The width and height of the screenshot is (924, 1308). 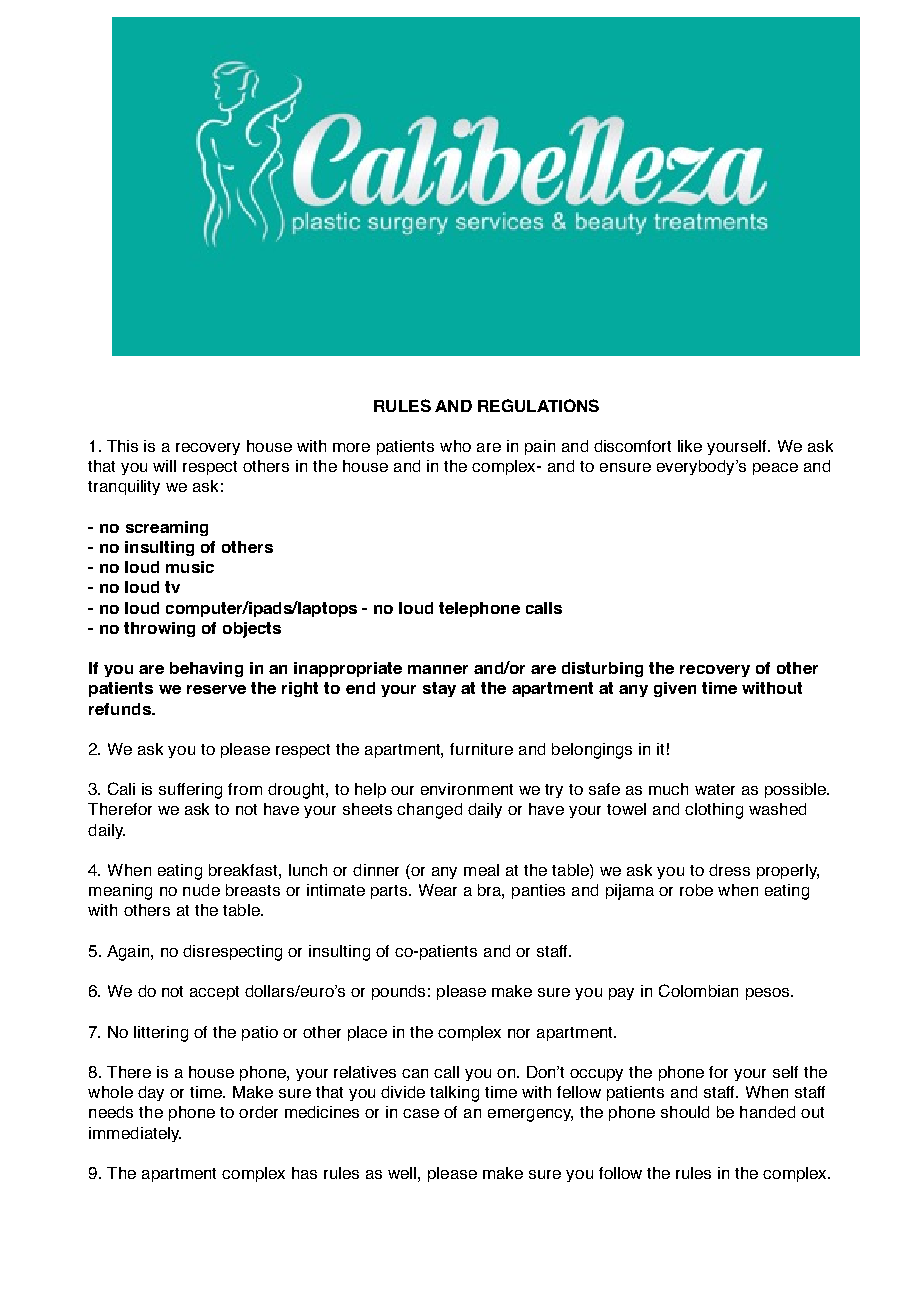 What do you see at coordinates (540, 447) in the screenshot?
I see `pain` at bounding box center [540, 447].
